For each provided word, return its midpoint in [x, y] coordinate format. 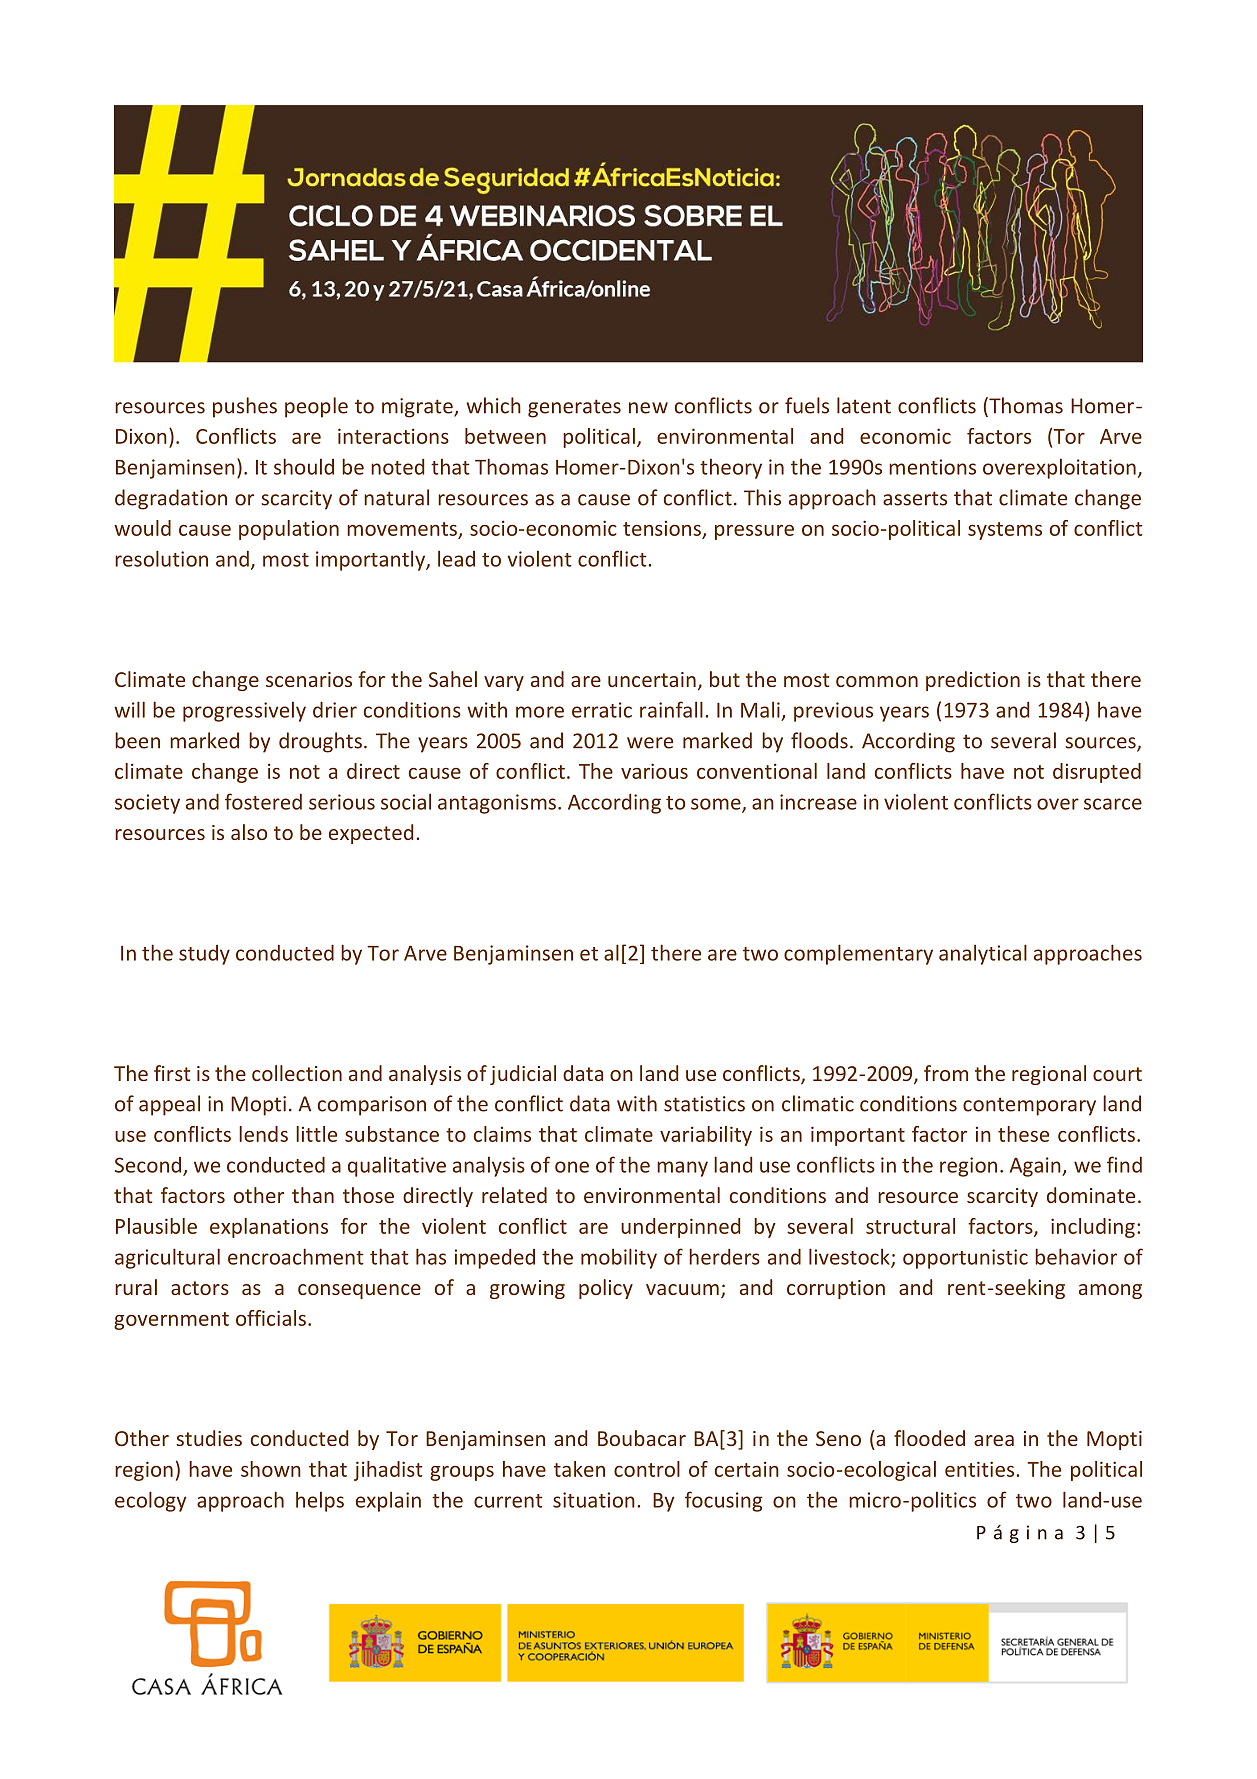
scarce [1113, 804]
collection [297, 1073]
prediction [973, 681]
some [717, 805]
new [648, 408]
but [725, 679]
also [249, 832]
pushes [245, 407]
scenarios [309, 679]
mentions [932, 467]
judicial [523, 1075]
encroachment [296, 1256]
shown [271, 1469]
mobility [619, 1258]
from [946, 1073]
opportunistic [965, 1259]
